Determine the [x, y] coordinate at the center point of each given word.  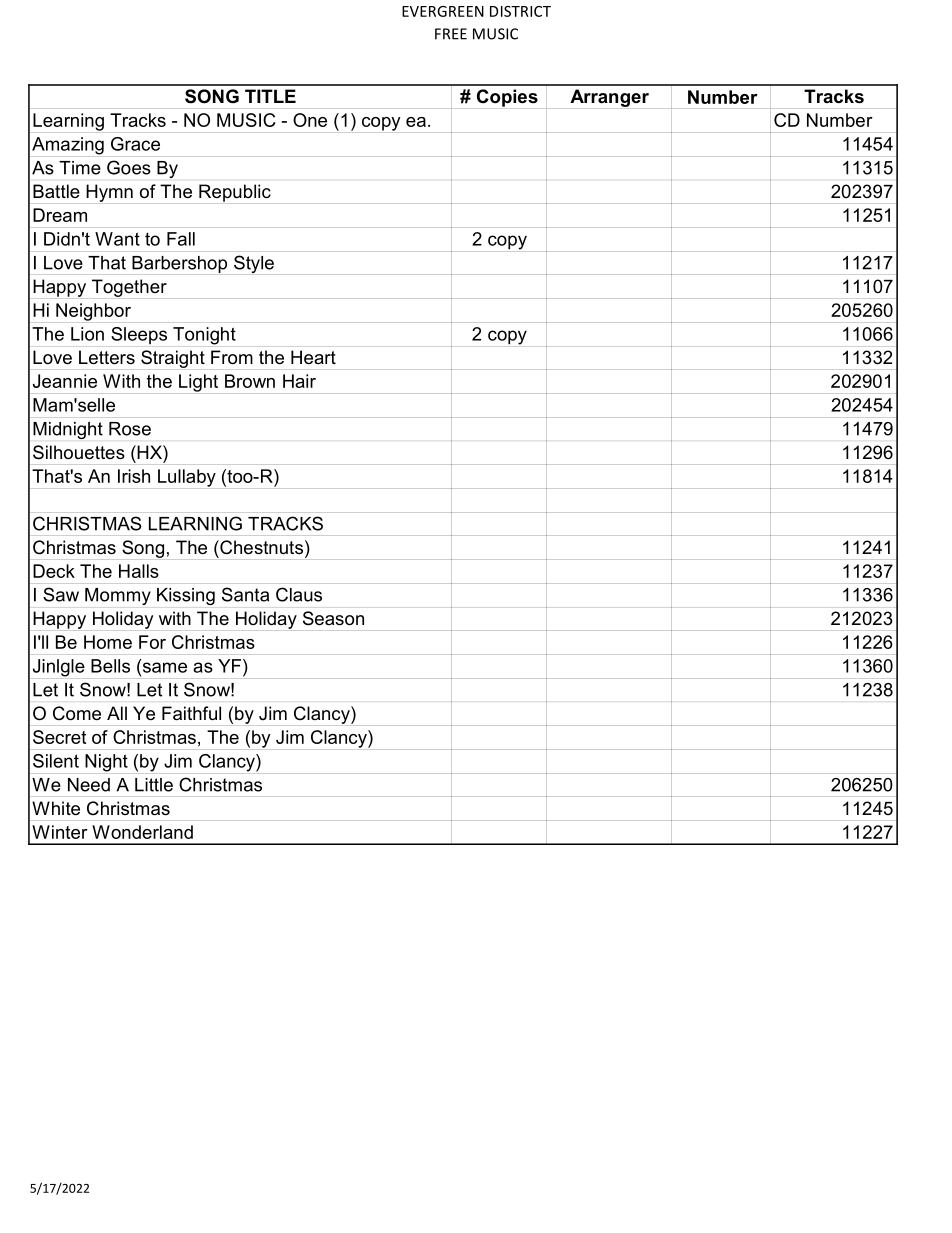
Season [333, 618]
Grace [135, 144]
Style [254, 264]
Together [129, 288]
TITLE [270, 96]
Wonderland [142, 832]
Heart [313, 357]
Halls [139, 571]
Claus [299, 594]
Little [154, 785]
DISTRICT [520, 11]
